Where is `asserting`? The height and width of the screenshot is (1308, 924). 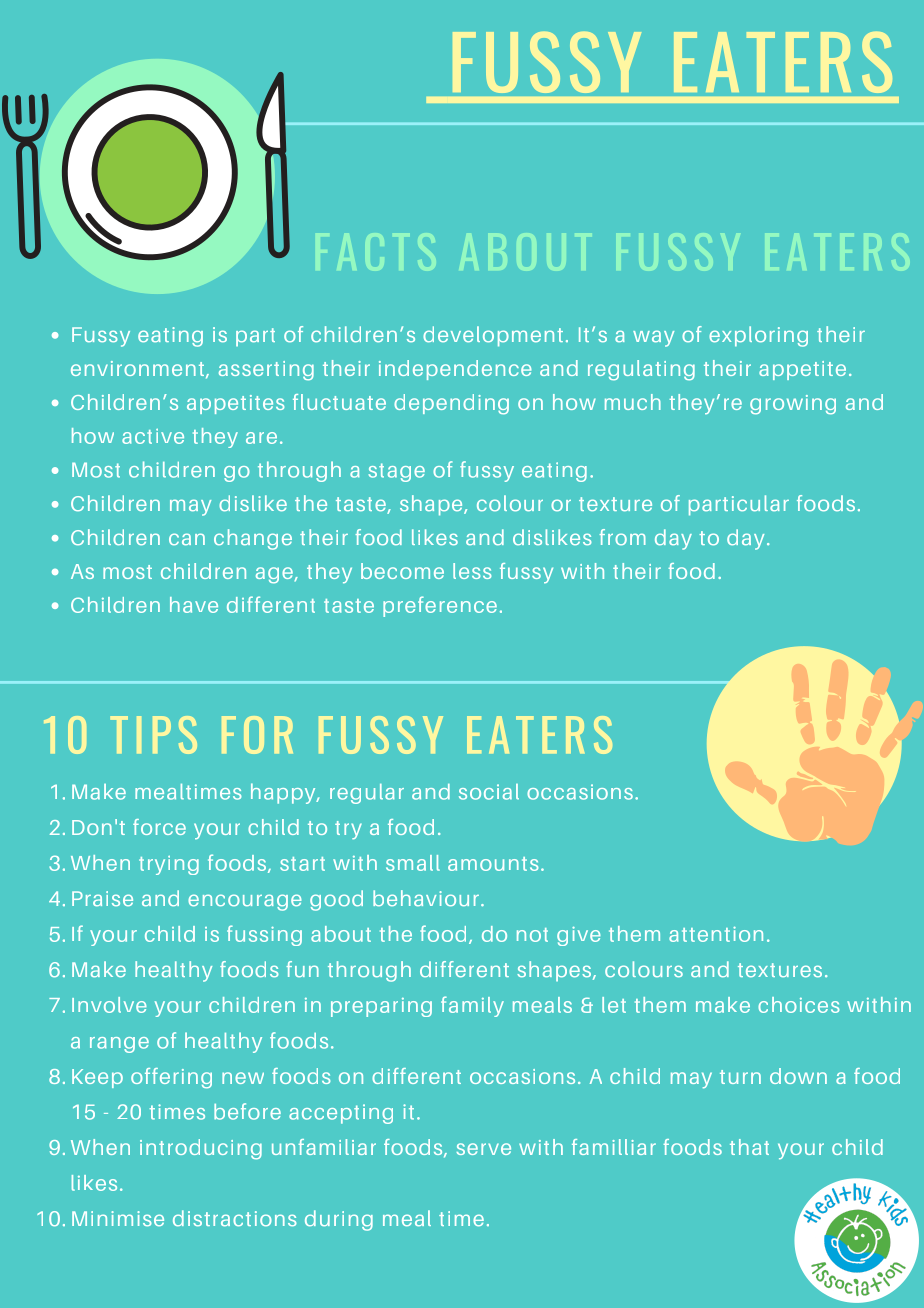
asserting is located at coordinates (266, 371).
